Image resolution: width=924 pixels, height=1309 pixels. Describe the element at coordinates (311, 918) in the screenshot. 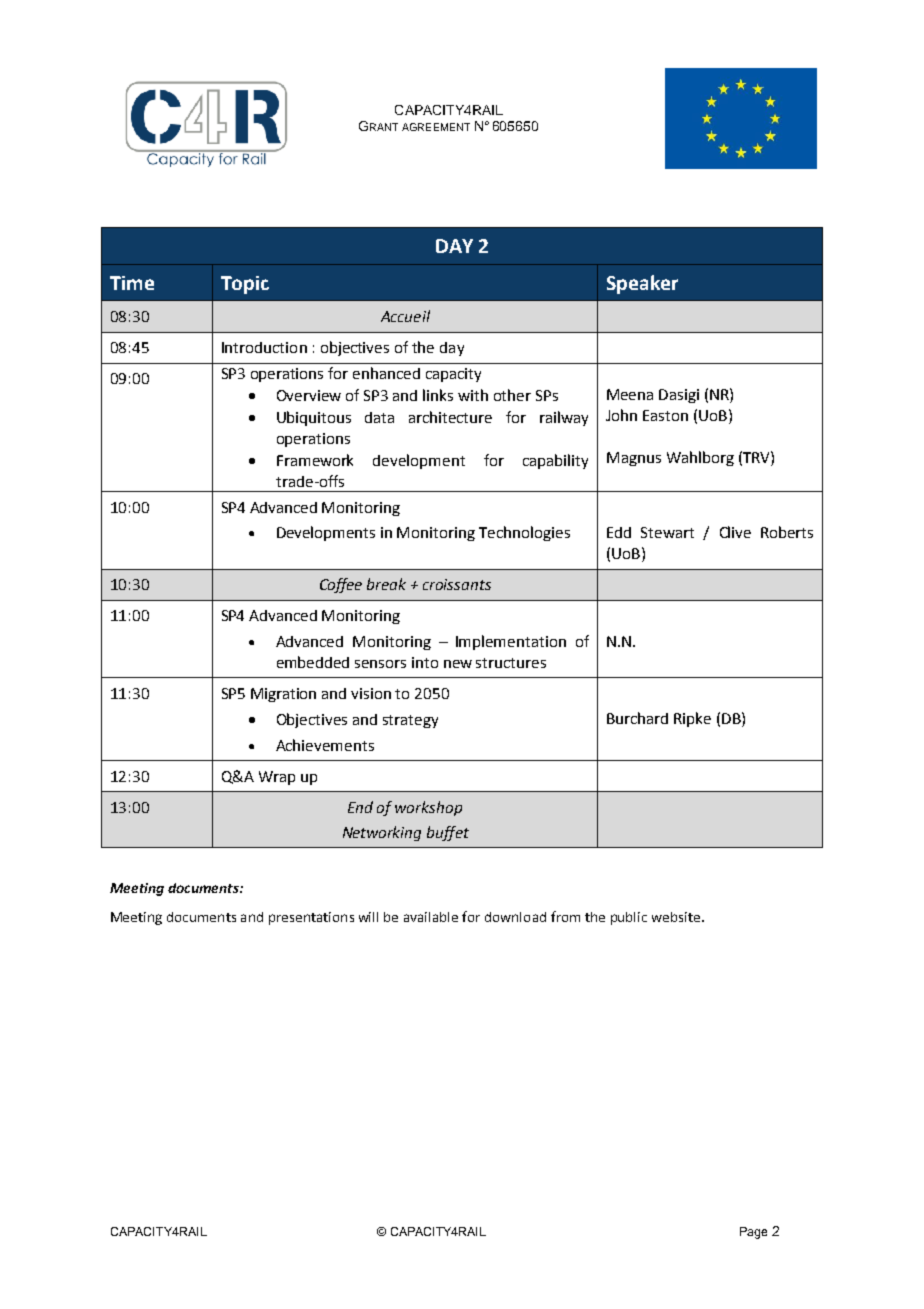

I see `presentations` at that location.
